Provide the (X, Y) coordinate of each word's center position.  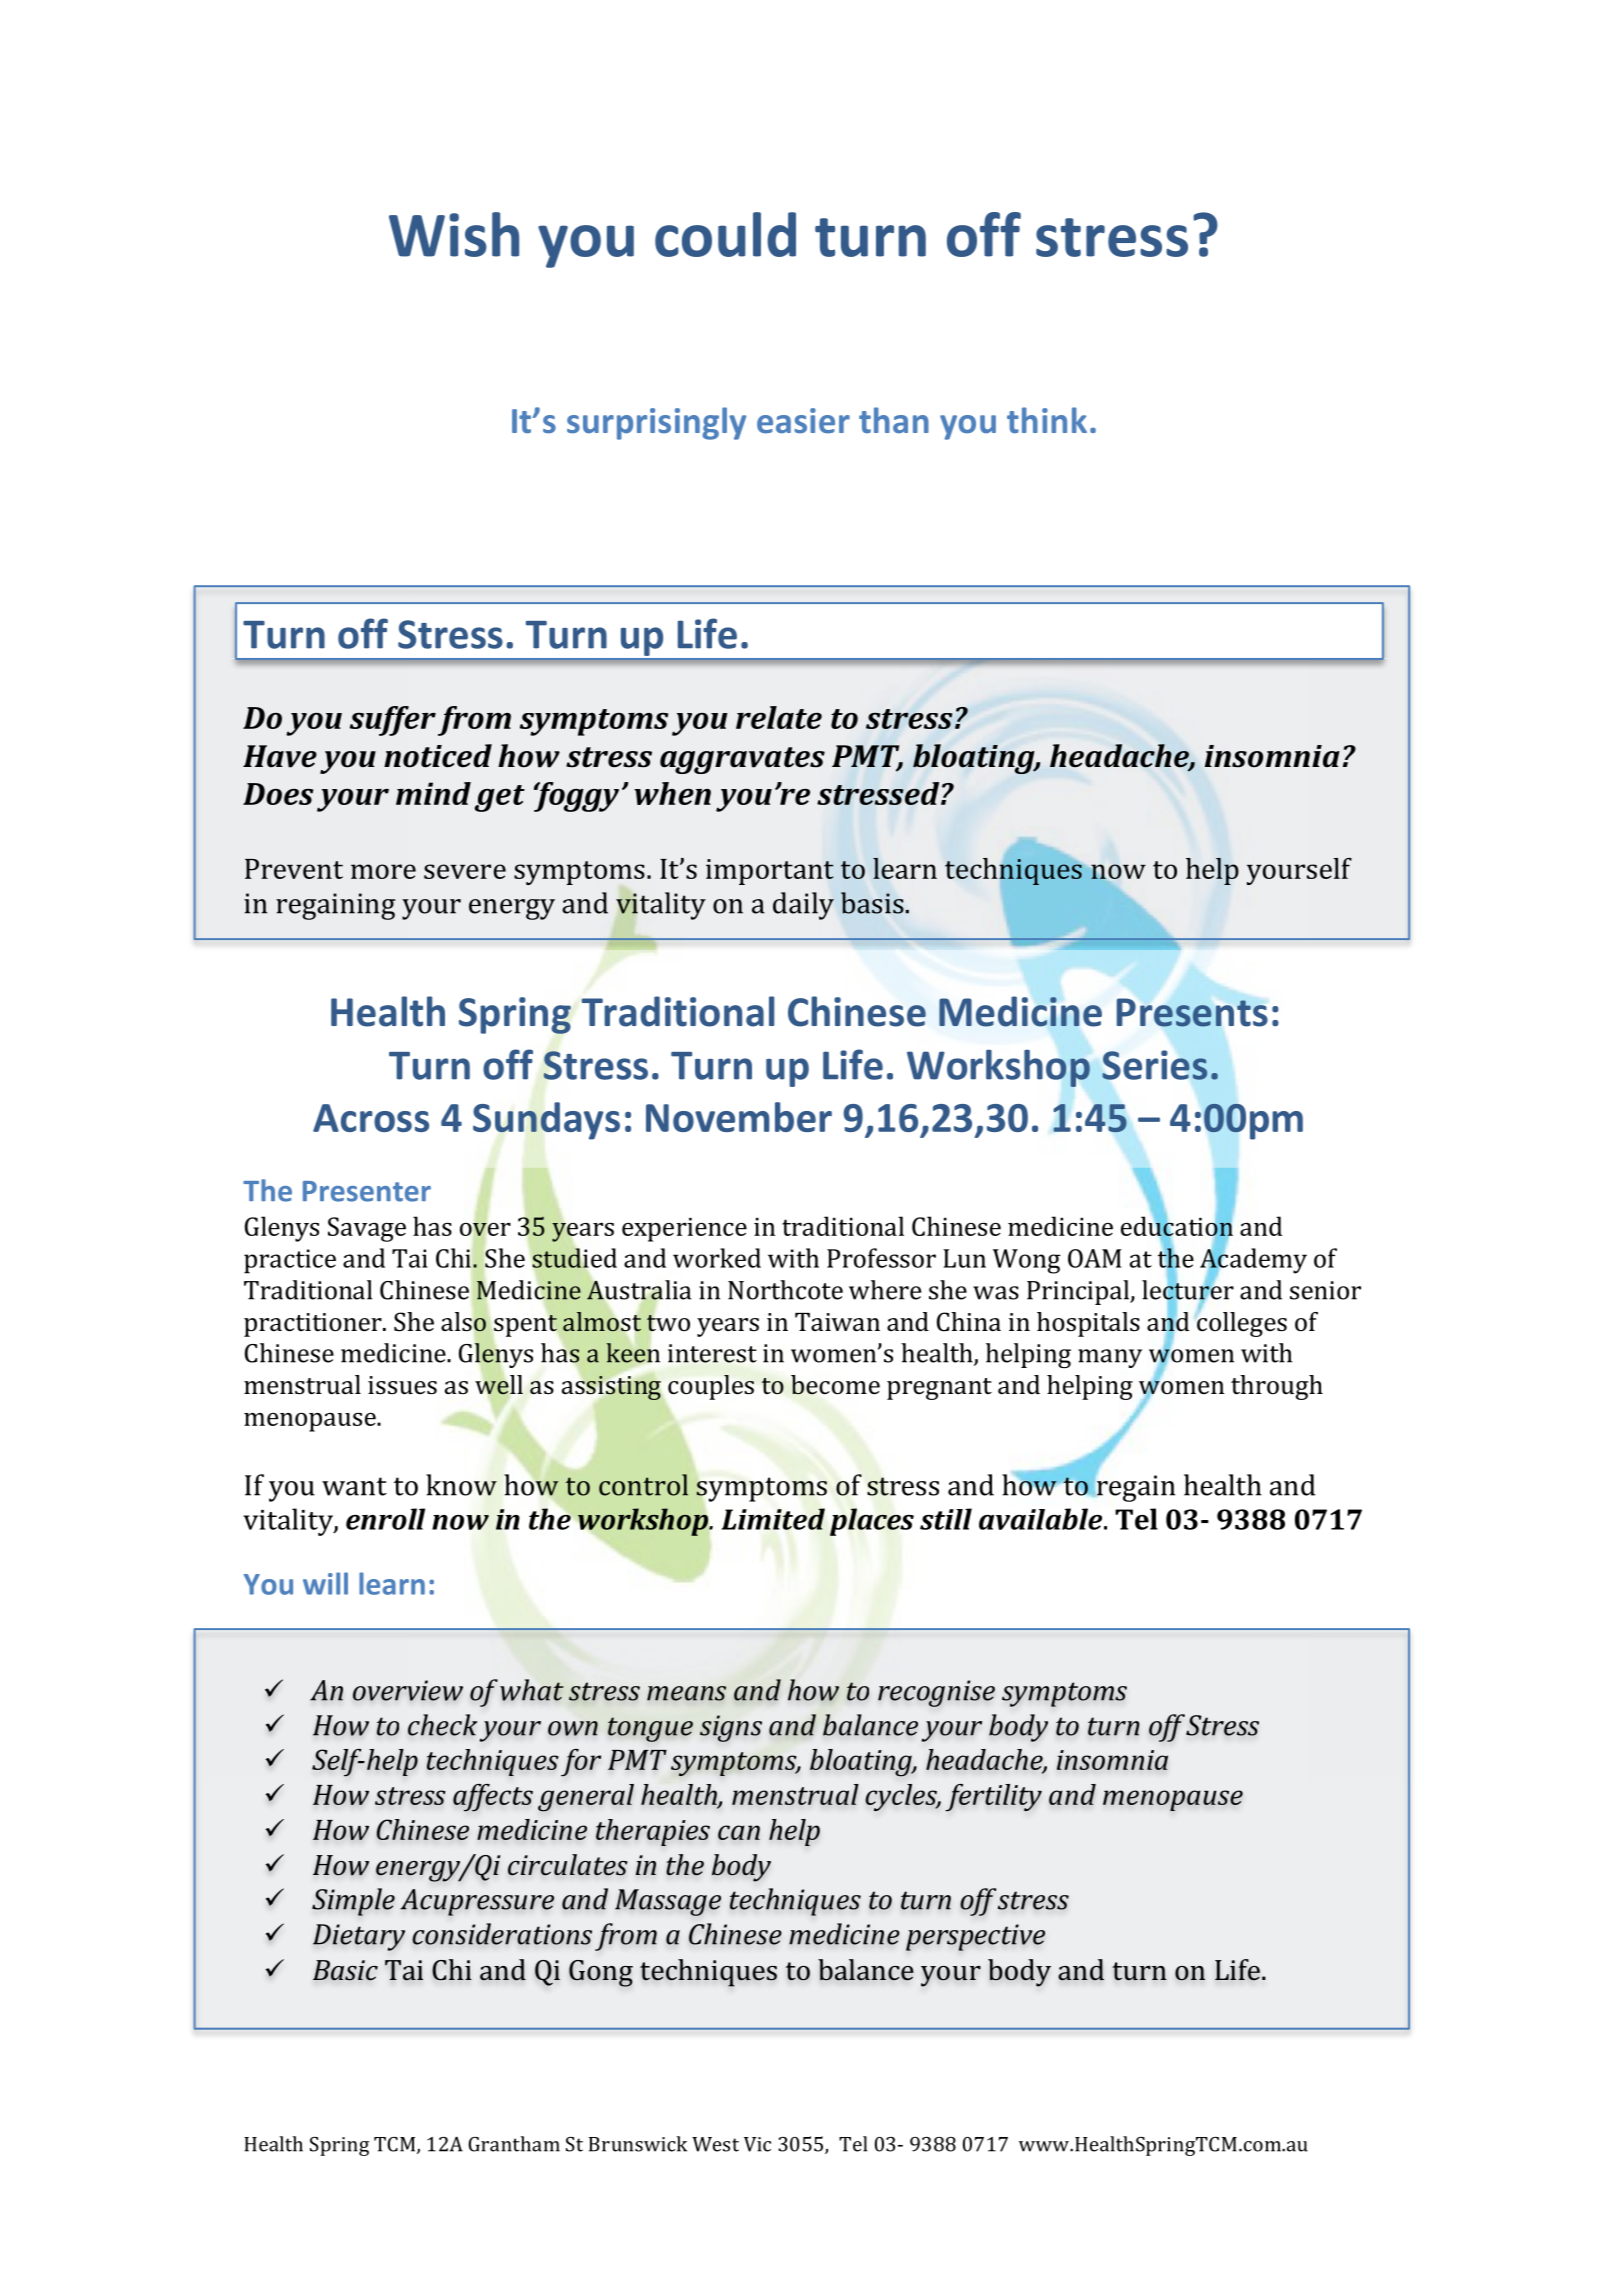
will (325, 1583)
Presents (1192, 1012)
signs (731, 1728)
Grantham (514, 2144)
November (739, 1117)
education (1177, 1226)
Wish (454, 234)
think (1047, 420)
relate (779, 717)
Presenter (367, 1191)
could (725, 234)
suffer (393, 721)
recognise (936, 1693)
